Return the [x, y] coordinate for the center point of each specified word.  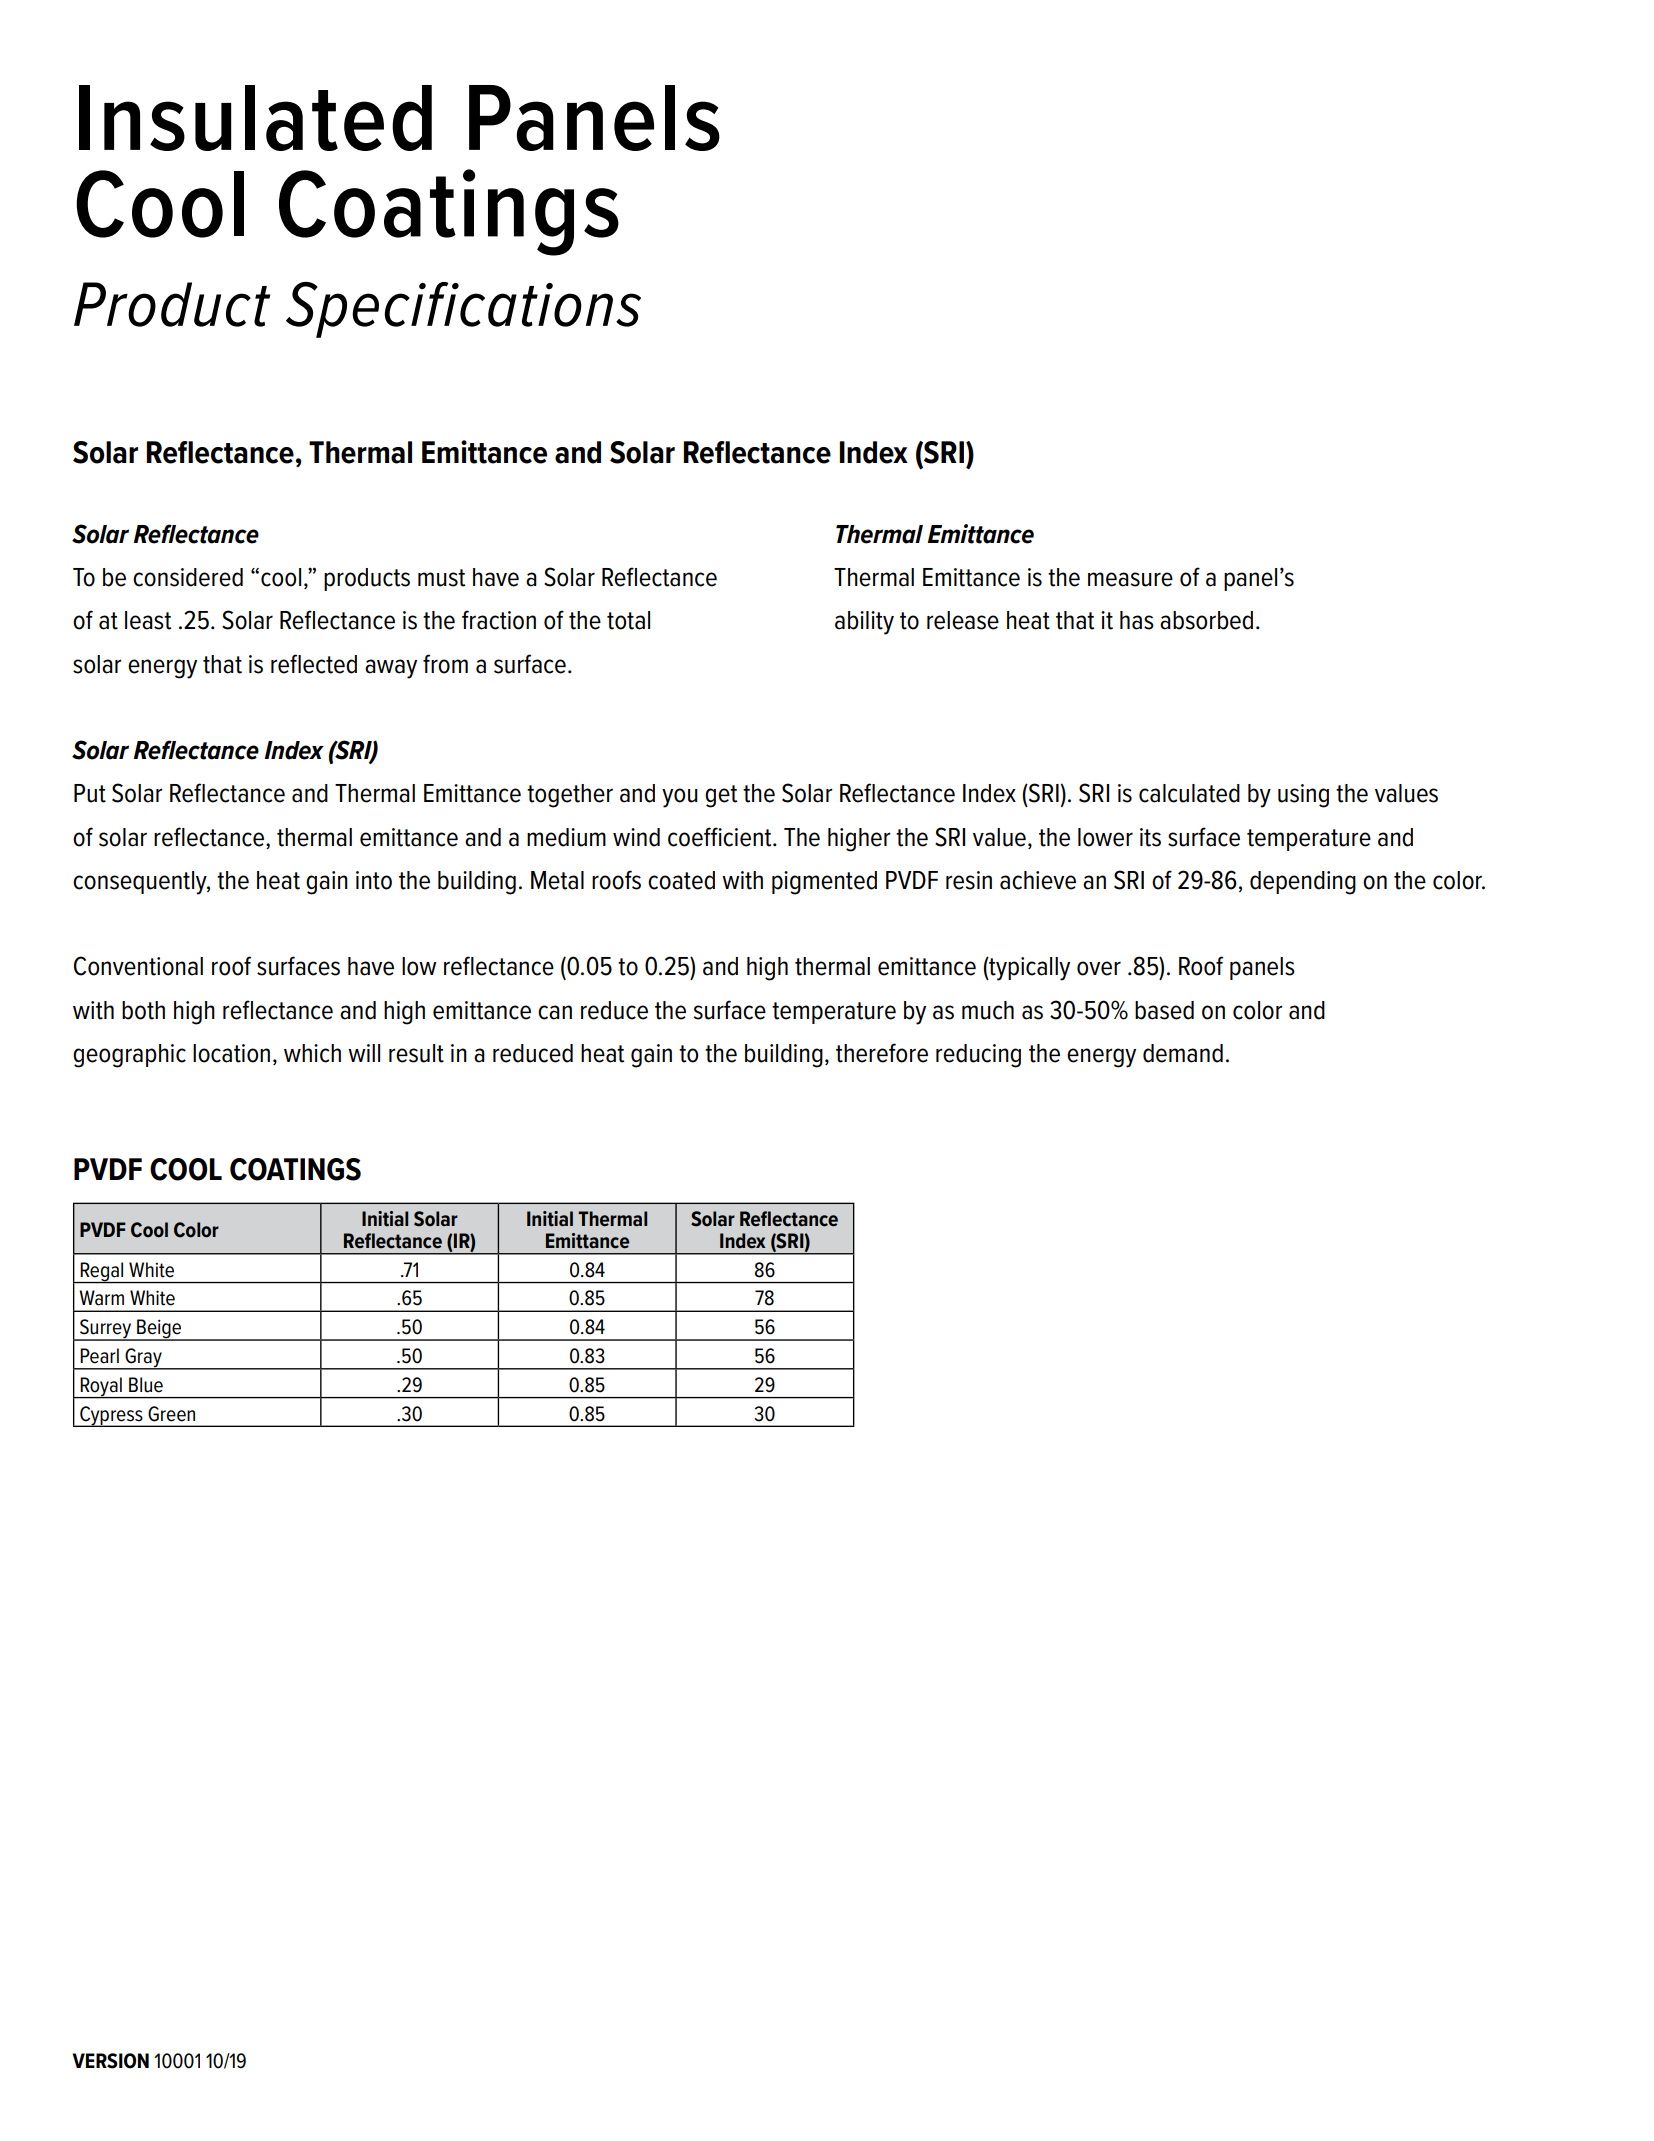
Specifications [463, 310]
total [628, 620]
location [231, 1053]
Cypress [111, 1416]
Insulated [255, 118]
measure [1130, 579]
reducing [978, 1056]
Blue [146, 1385]
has [1137, 620]
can [555, 1012]
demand [1183, 1053]
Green [171, 1414]
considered [188, 577]
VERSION [110, 2061]
